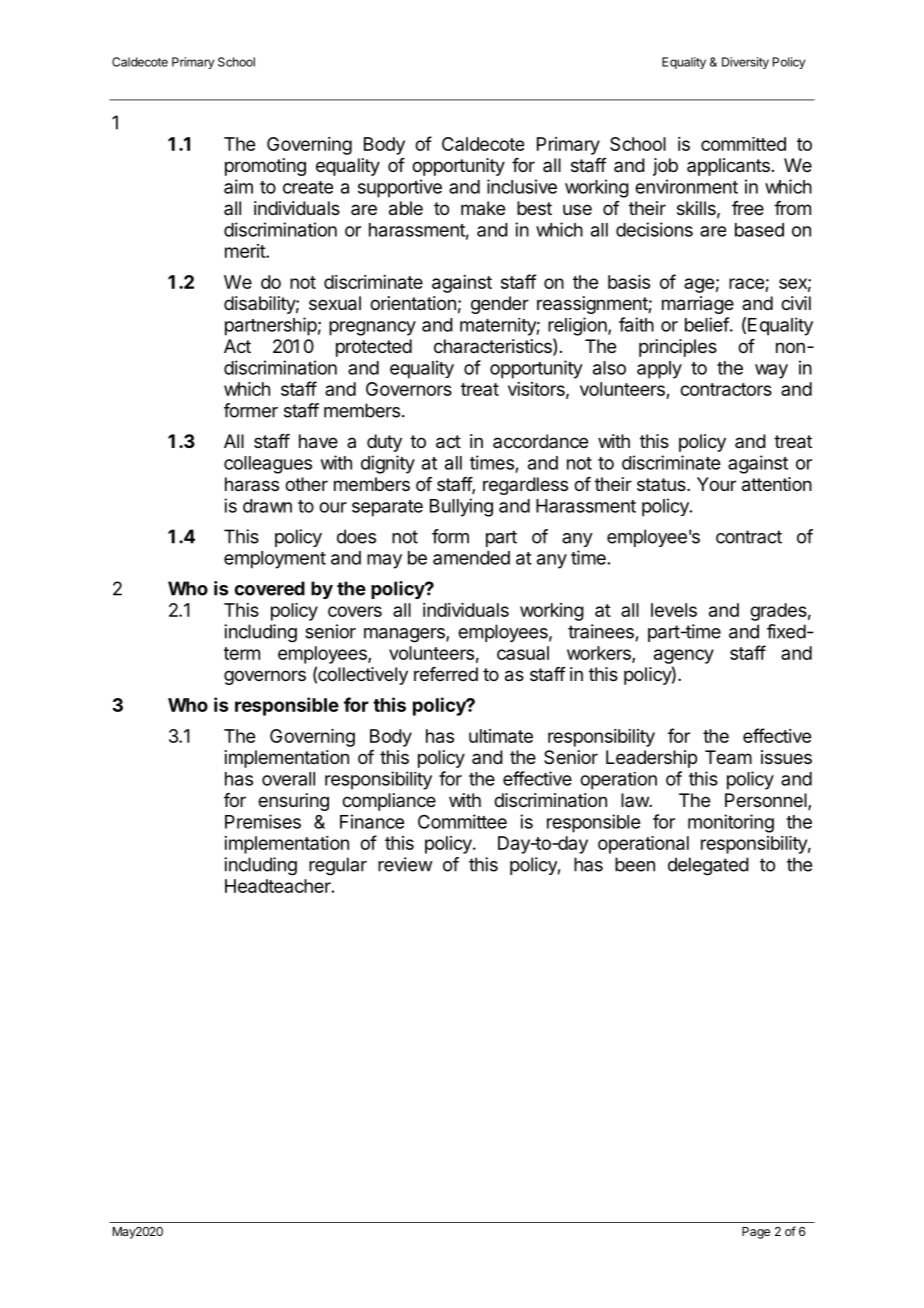  Describe the element at coordinates (745, 63) in the screenshot. I see `Diversity` at that location.
